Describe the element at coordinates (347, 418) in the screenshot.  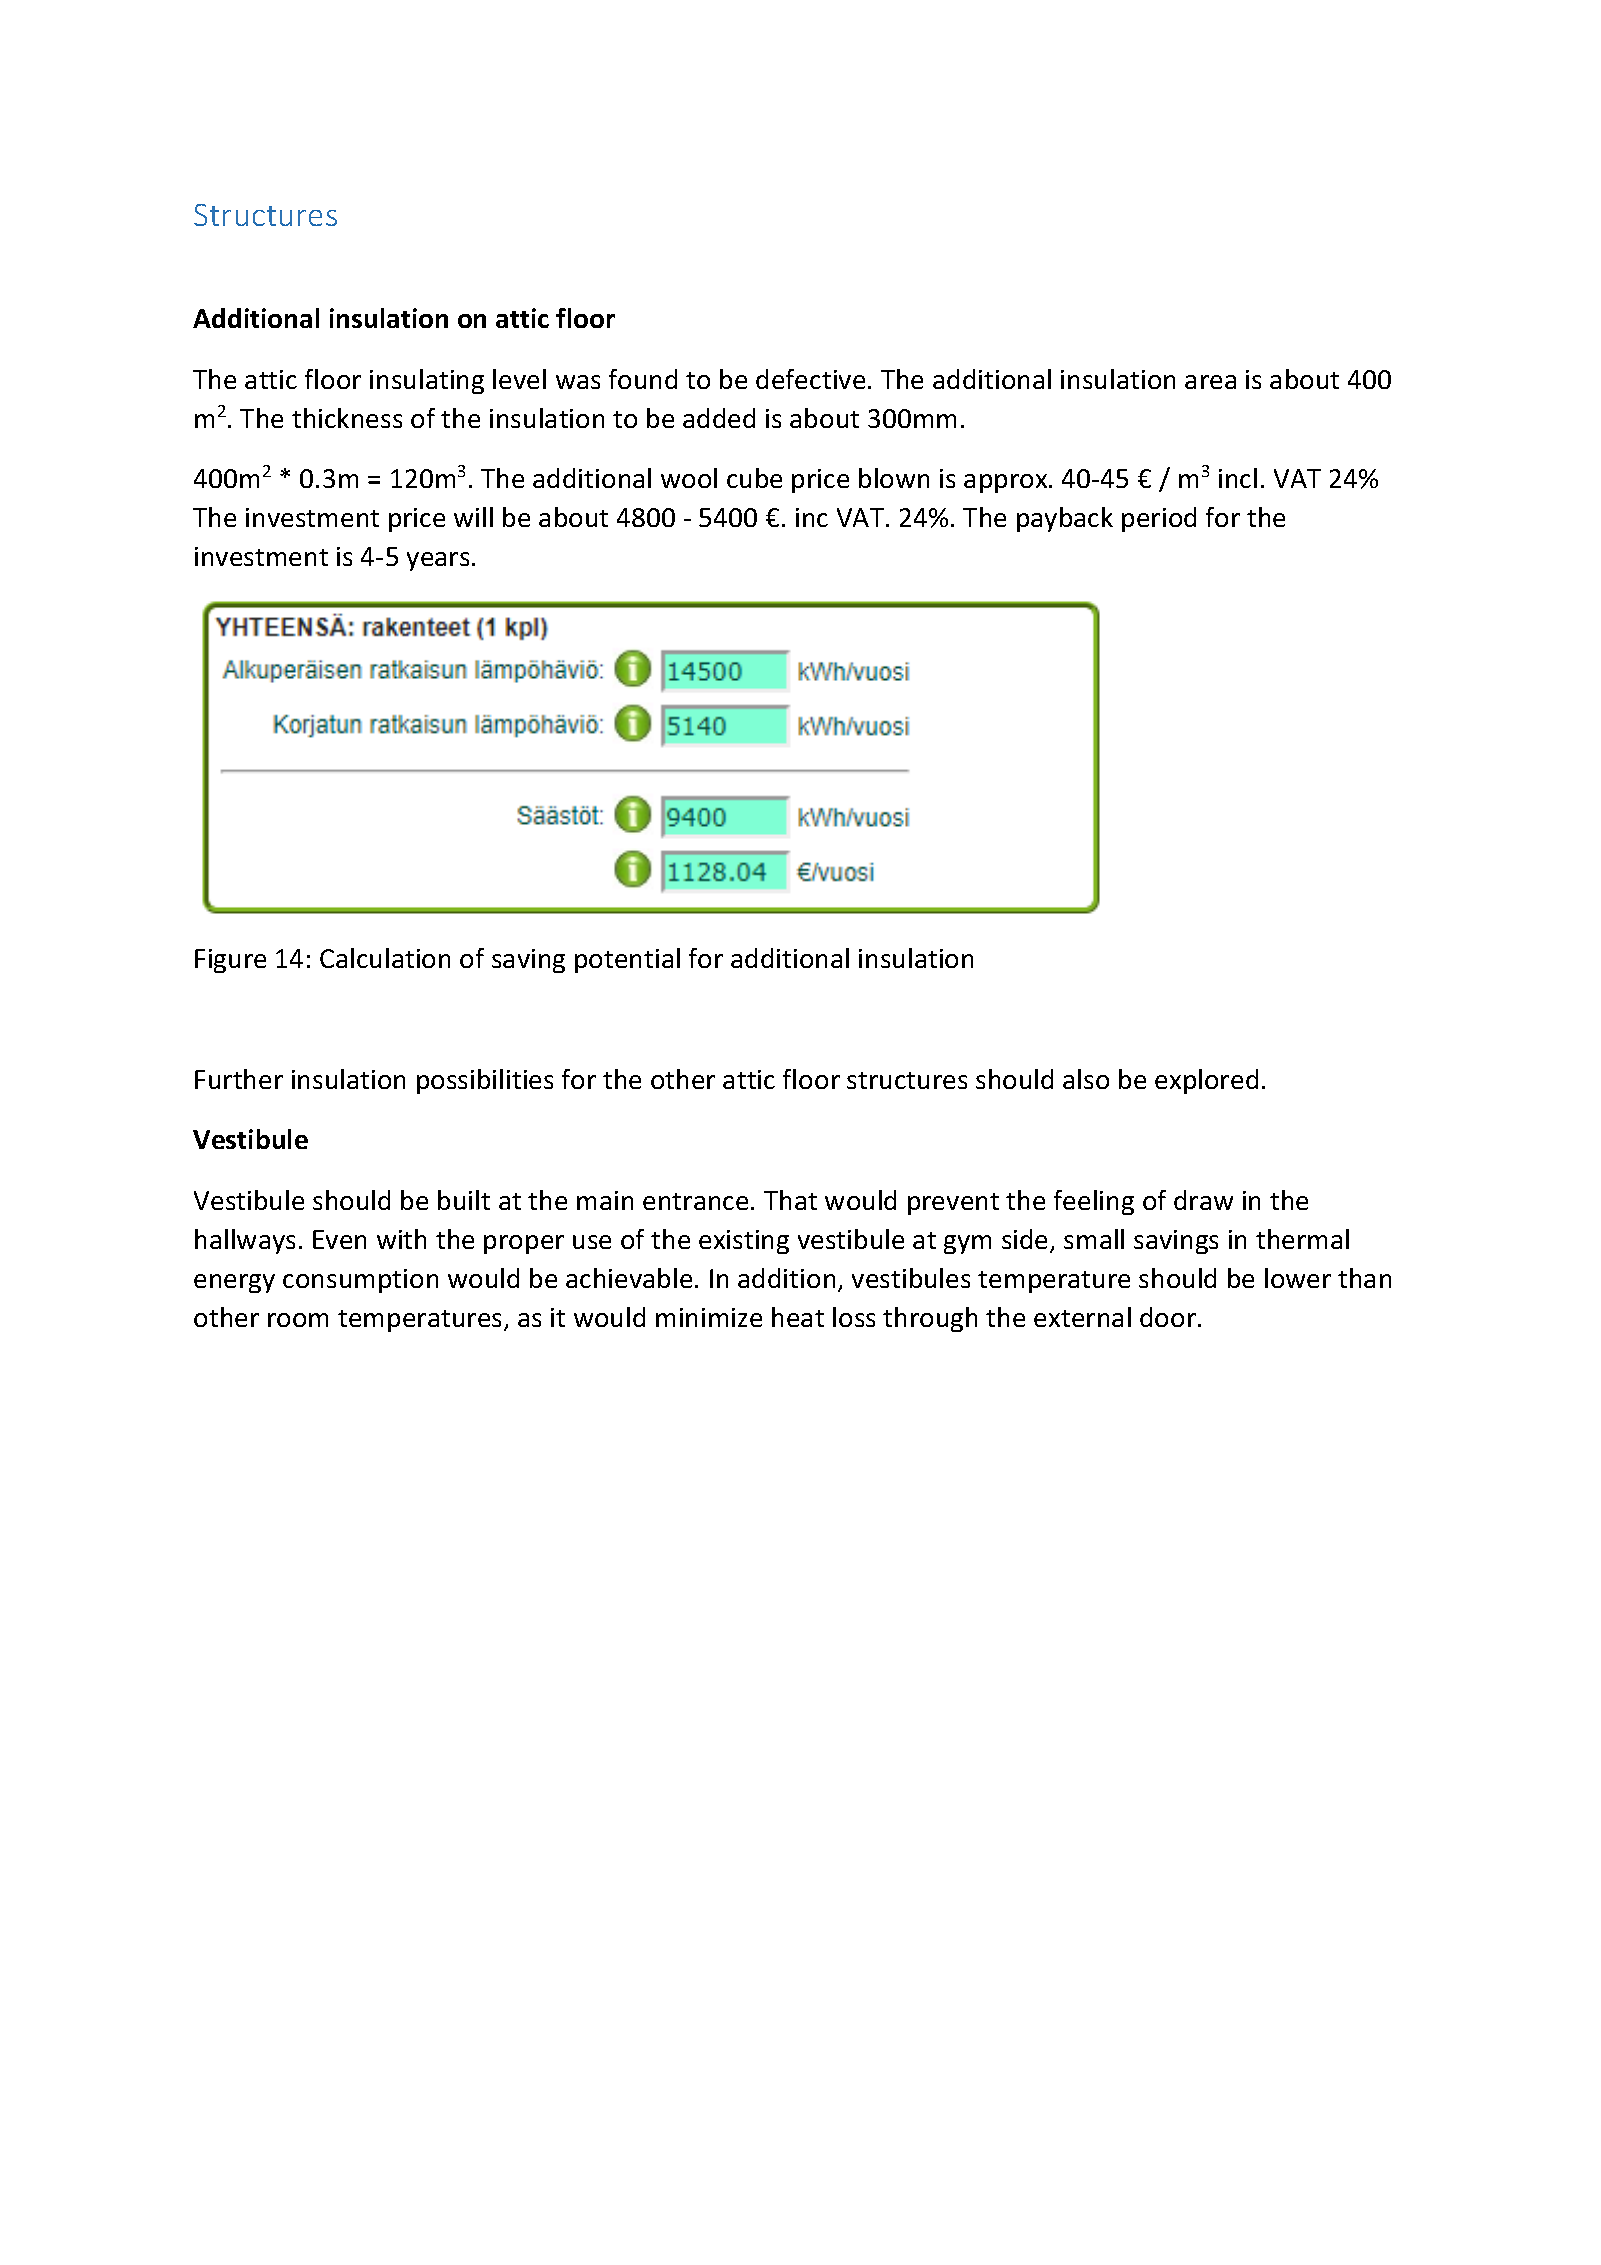
I see `thickness` at that location.
